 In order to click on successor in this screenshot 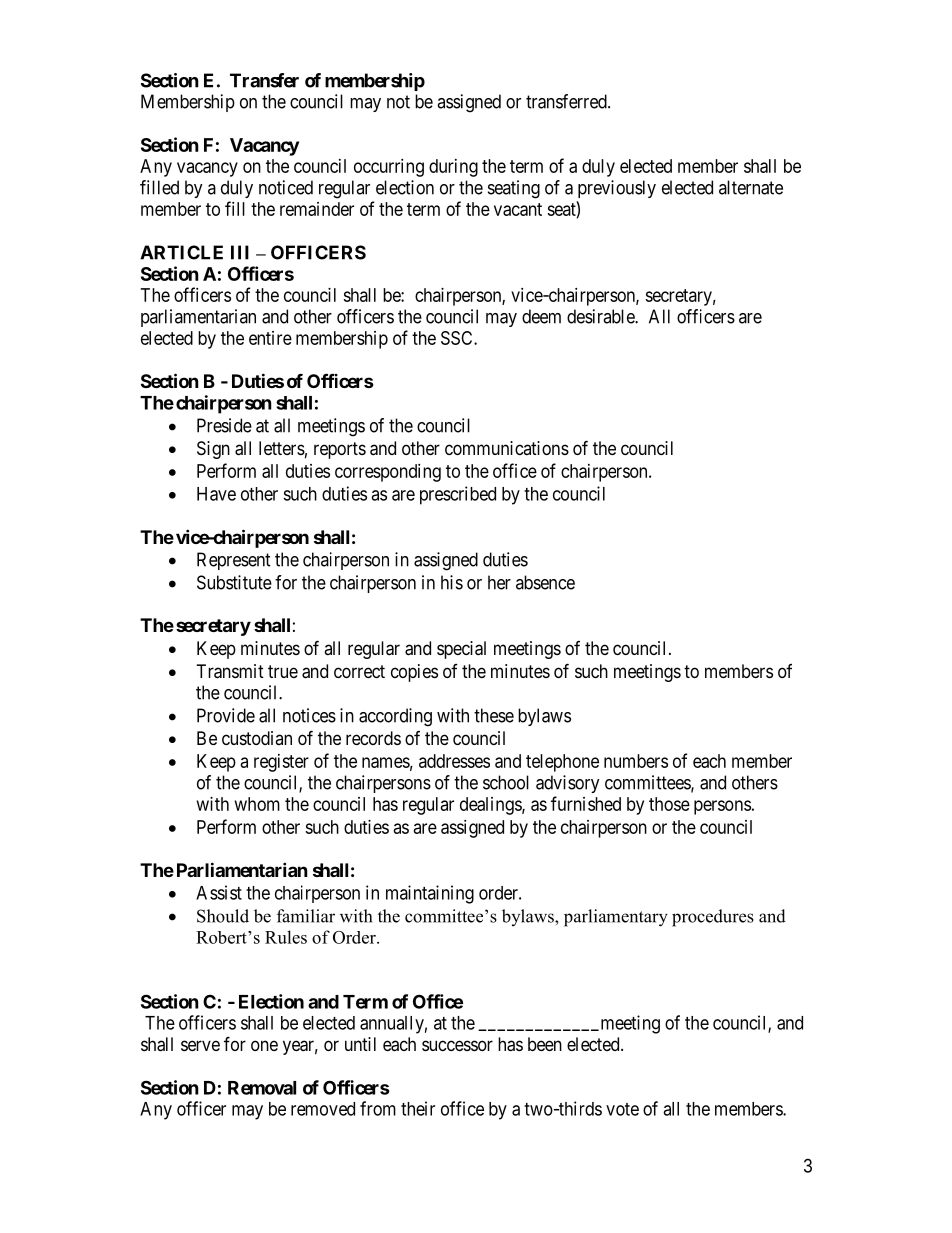, I will do `click(457, 1045)`.
